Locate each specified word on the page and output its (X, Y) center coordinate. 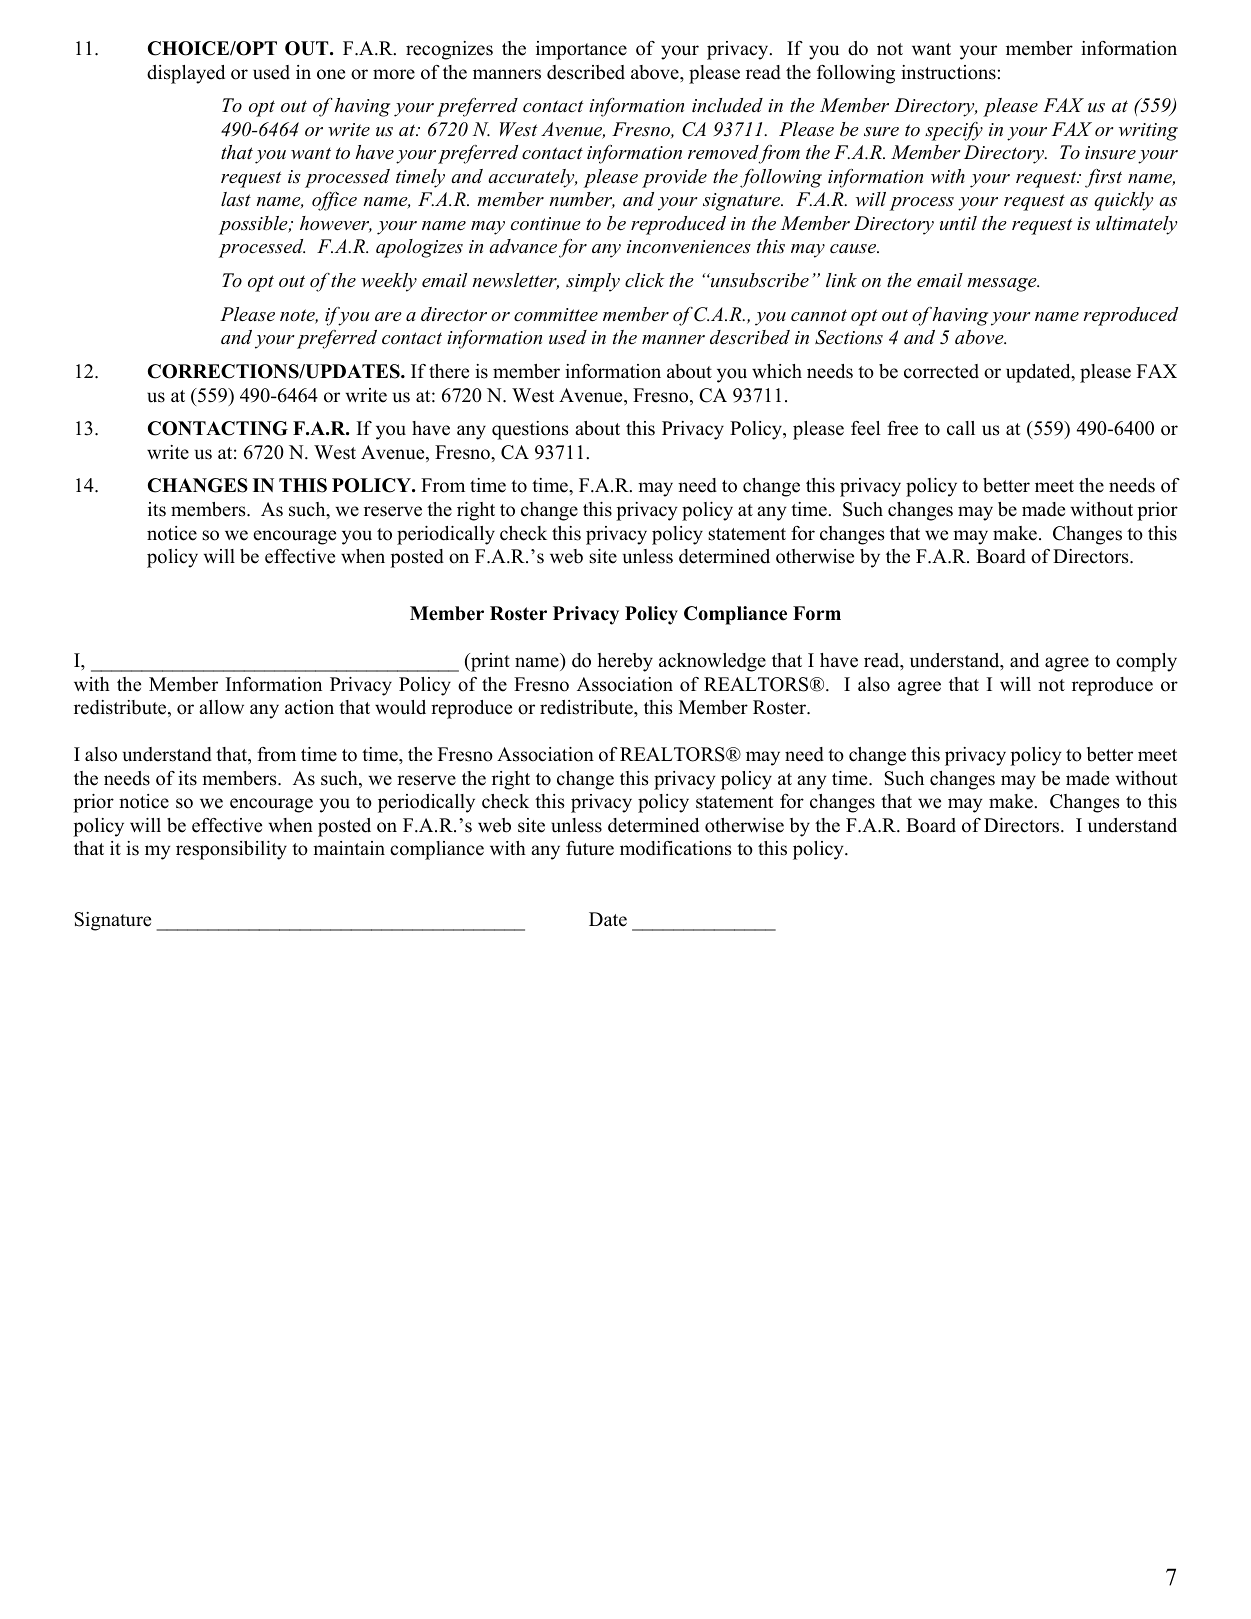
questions (530, 430)
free (902, 428)
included (727, 105)
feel (866, 428)
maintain (349, 848)
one (331, 74)
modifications (676, 848)
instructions (948, 72)
